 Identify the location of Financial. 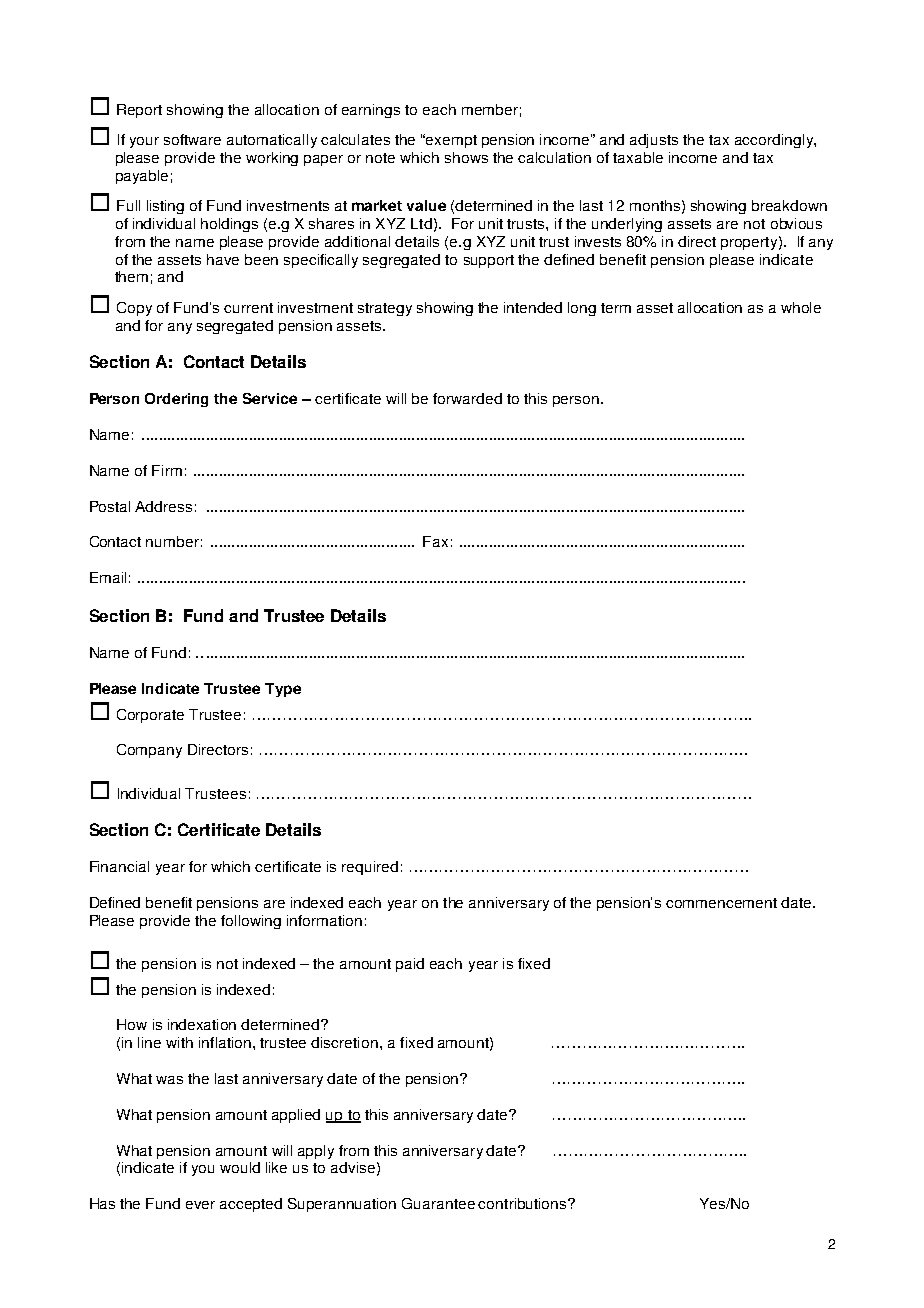
(119, 866).
